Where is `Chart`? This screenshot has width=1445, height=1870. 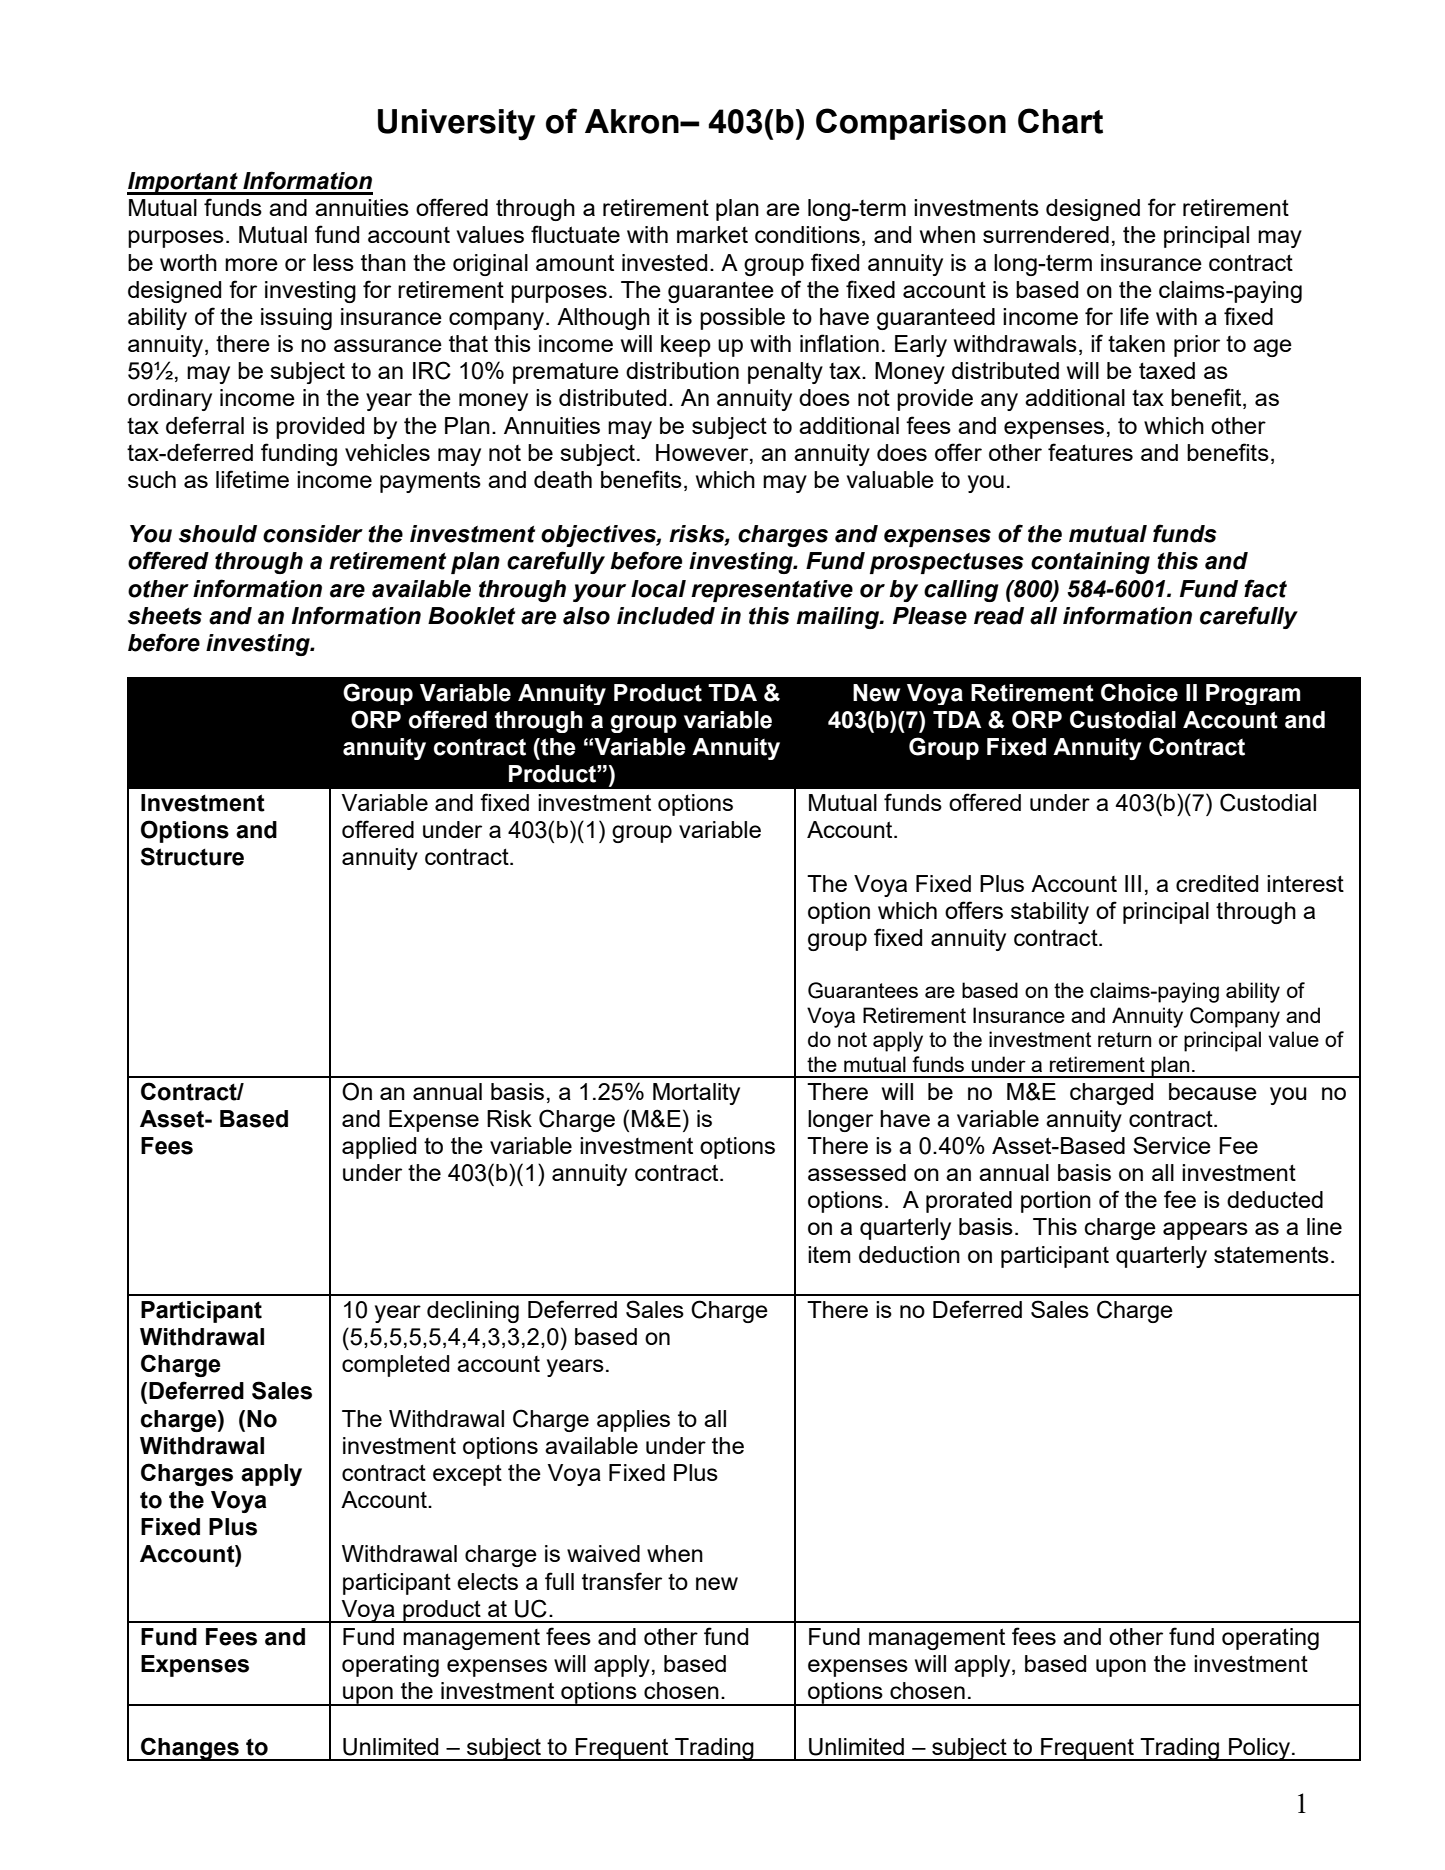
Chart is located at coordinates (1060, 121).
